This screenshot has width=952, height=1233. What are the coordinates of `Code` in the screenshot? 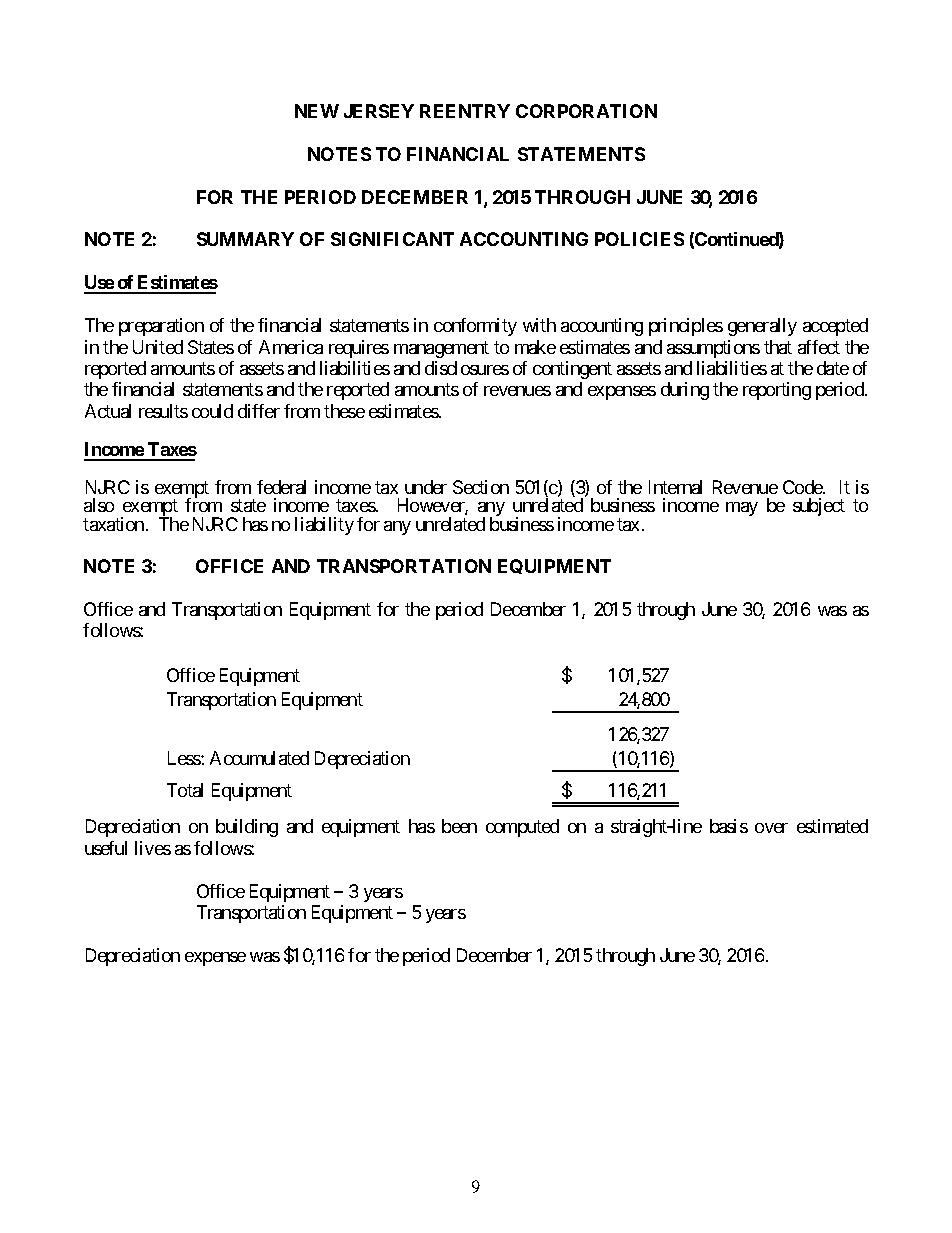 It's located at (803, 487).
